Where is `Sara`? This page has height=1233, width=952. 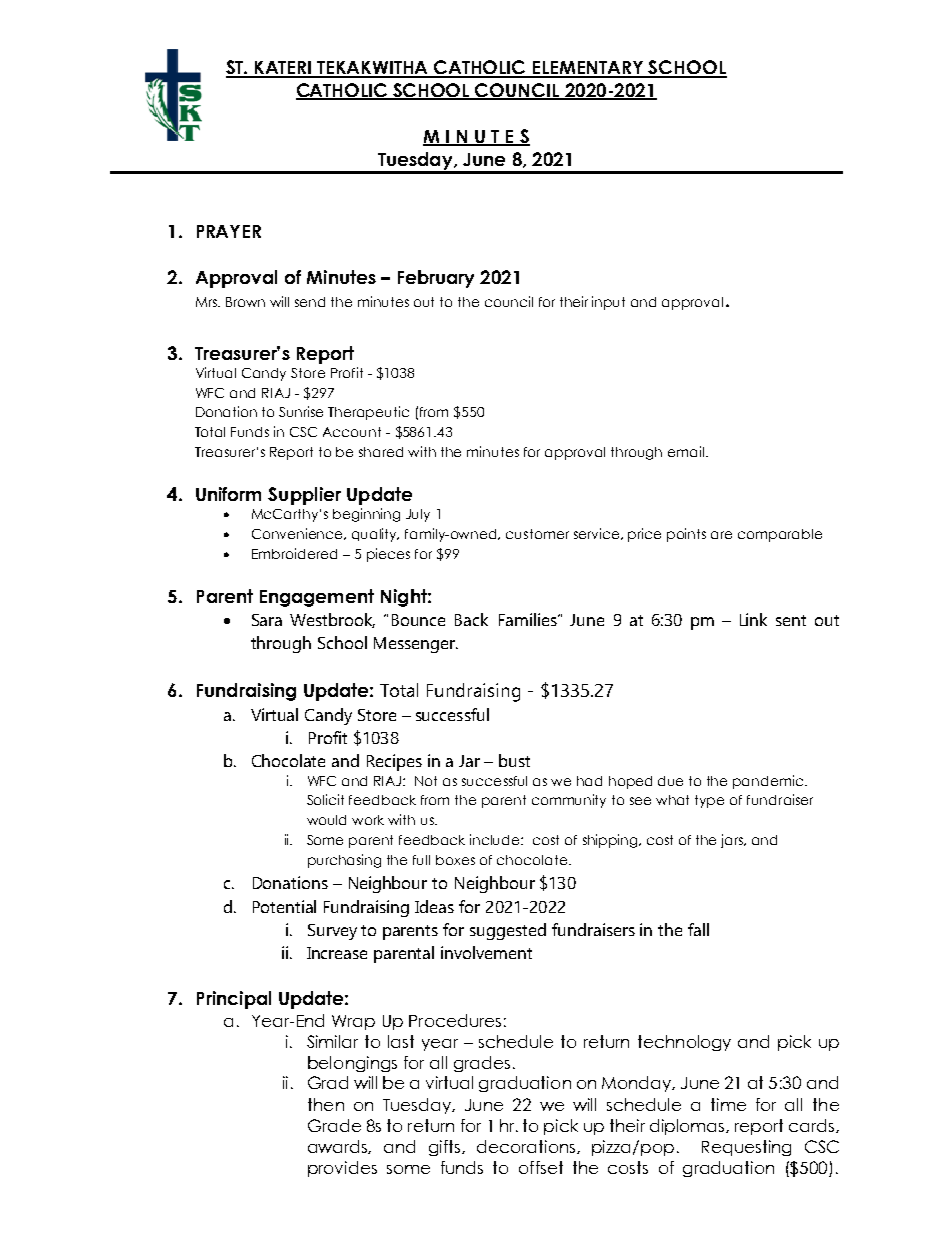
Sara is located at coordinates (267, 620).
